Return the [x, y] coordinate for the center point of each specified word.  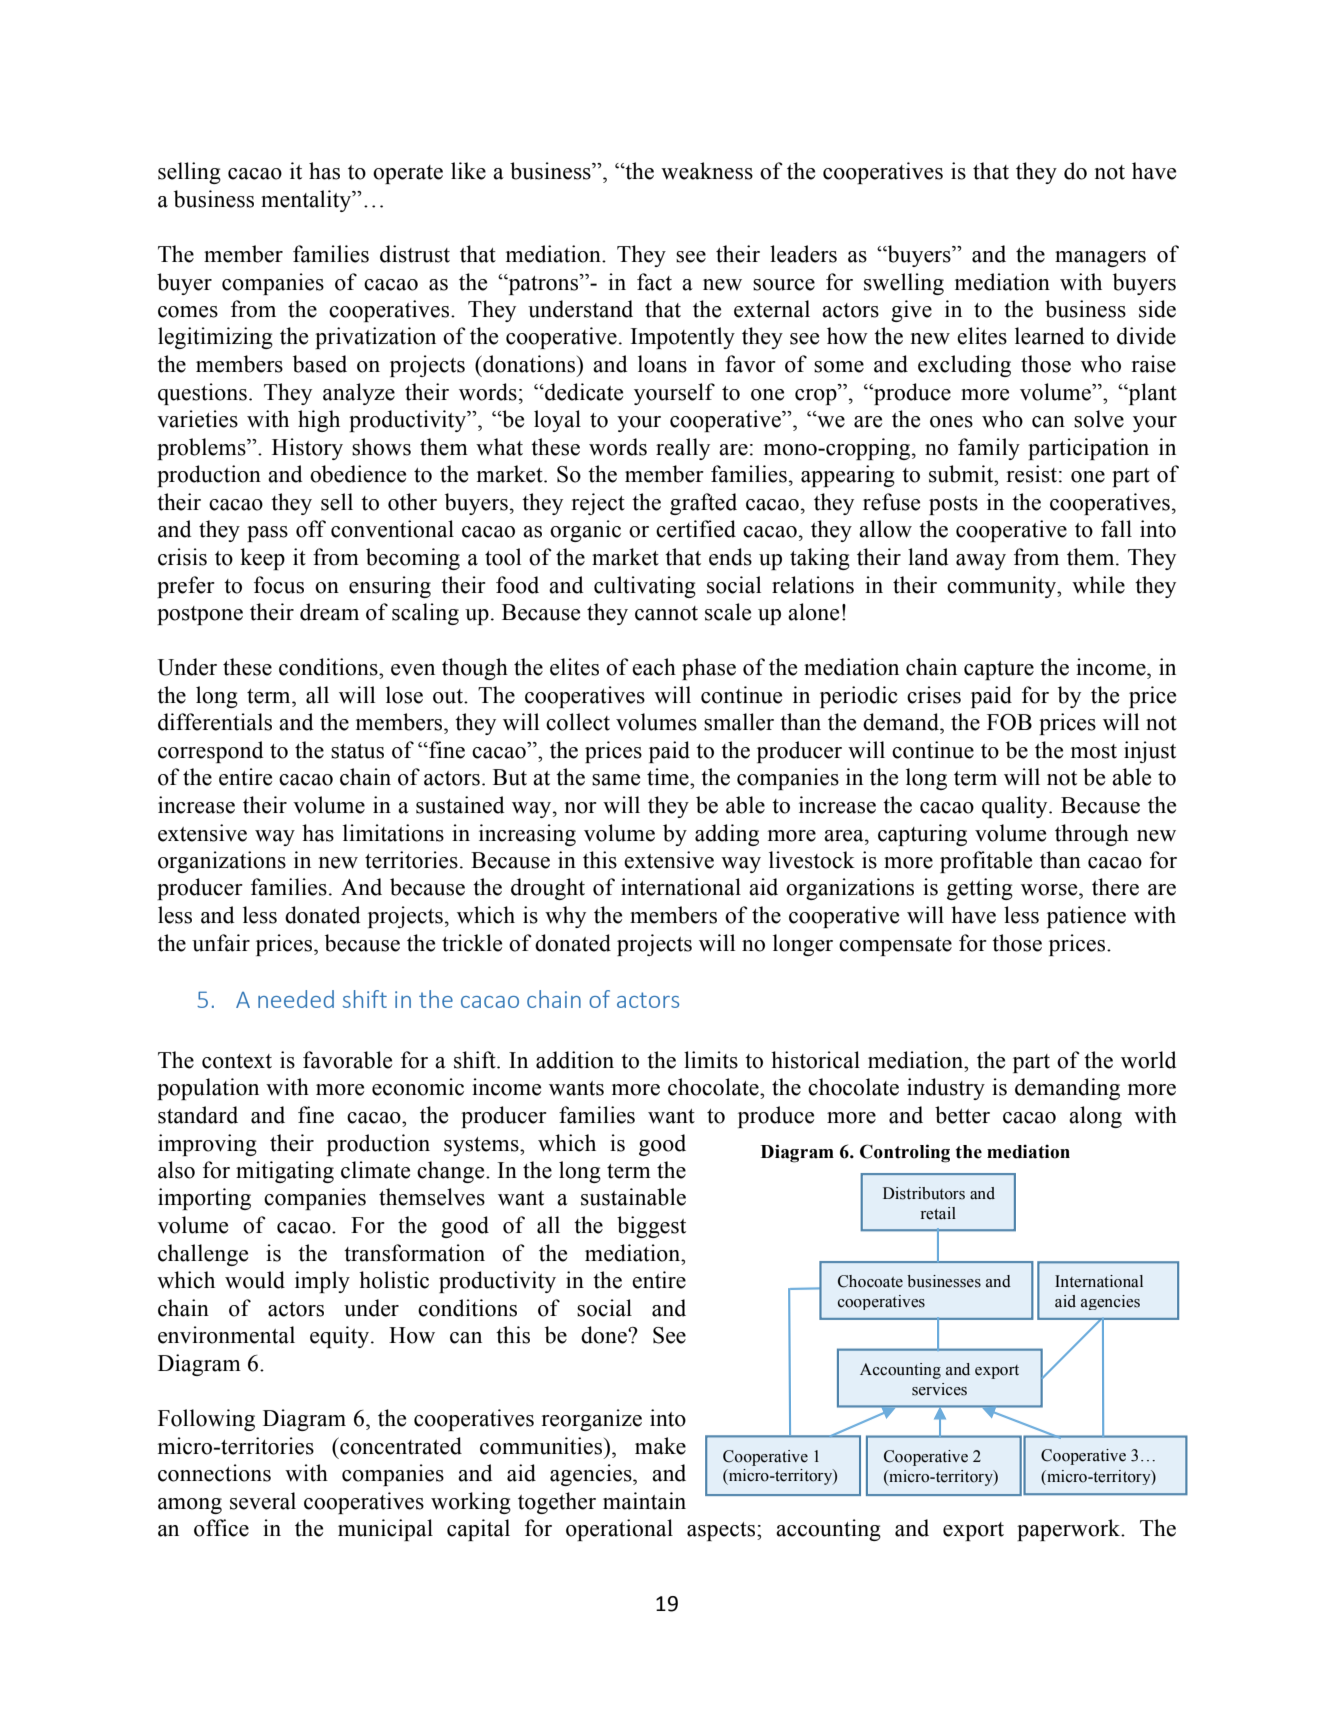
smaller [739, 722]
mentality [307, 201]
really [683, 449]
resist [1032, 474]
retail [938, 1213]
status [357, 751]
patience [1086, 917]
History [307, 449]
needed [296, 999]
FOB [1009, 722]
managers [1100, 259]
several [263, 1501]
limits [711, 1060]
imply [322, 1282]
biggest [651, 1227]
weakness [707, 171]
